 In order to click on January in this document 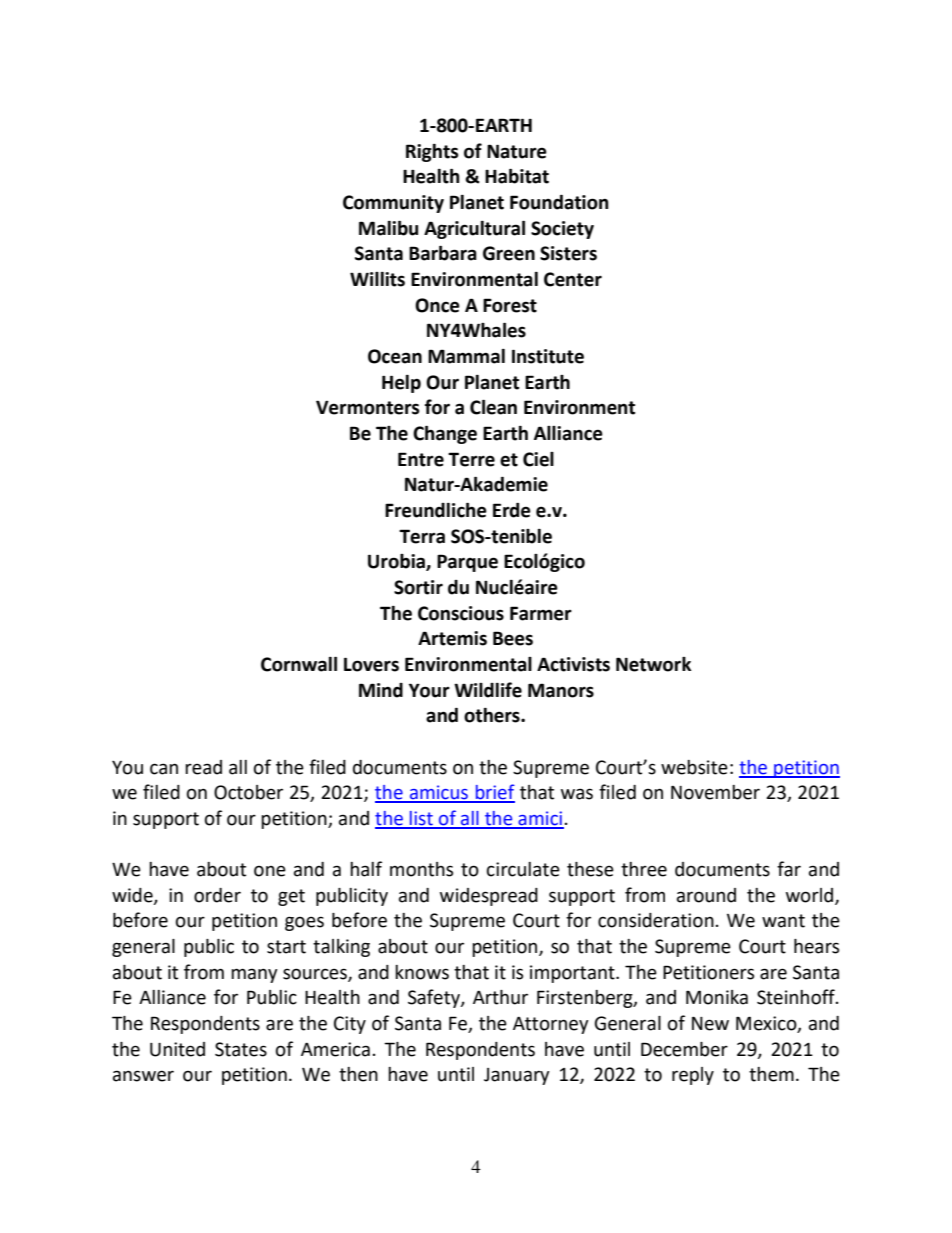, I will do `click(517, 1076)`.
